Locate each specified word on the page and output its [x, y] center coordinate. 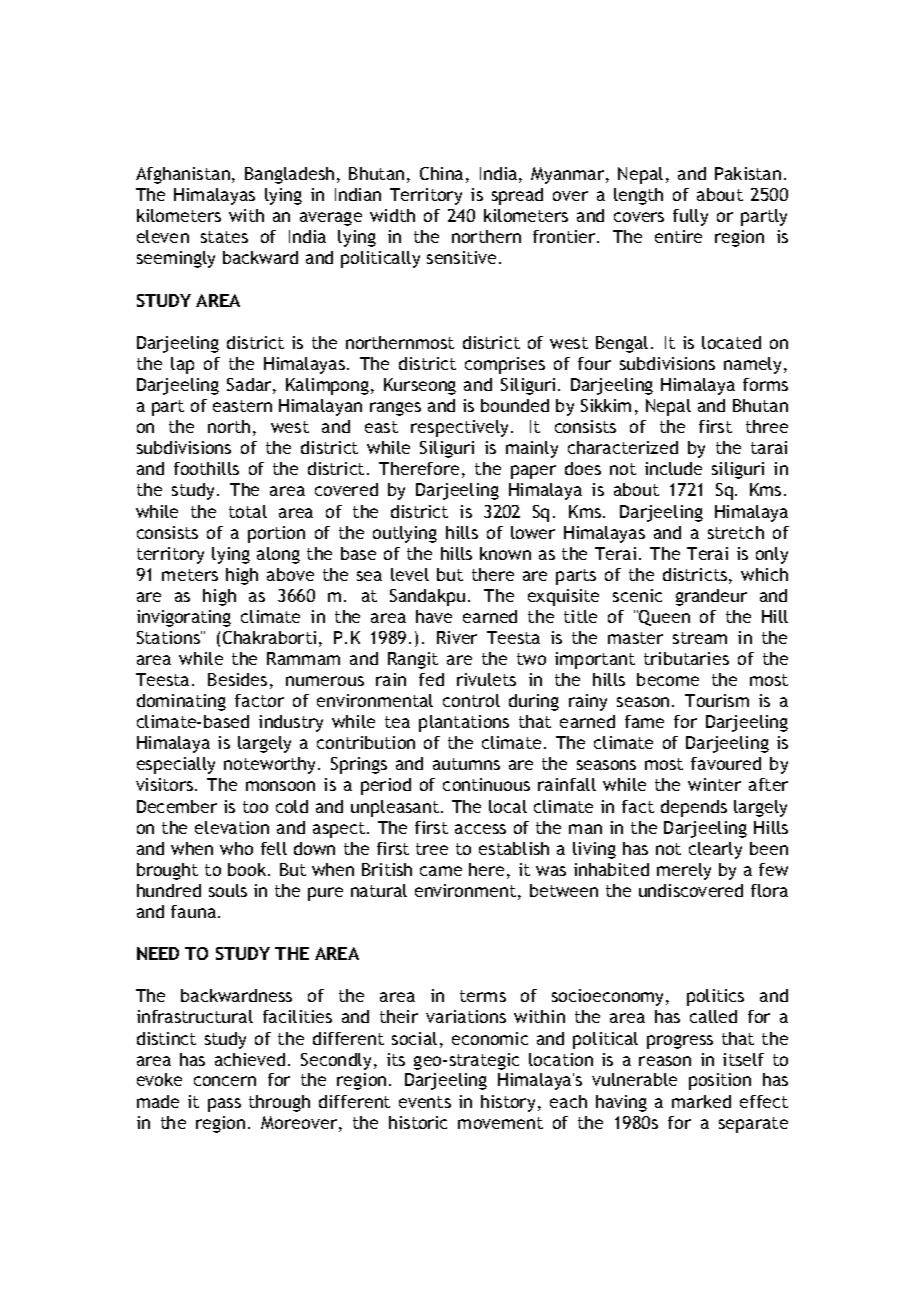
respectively [461, 428]
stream [700, 638]
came [441, 871]
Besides [237, 679]
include [673, 468]
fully [690, 217]
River [457, 637]
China [441, 173]
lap [182, 365]
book [248, 869]
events [425, 1102]
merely [684, 871]
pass [224, 1105]
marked [701, 1101]
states [224, 237]
